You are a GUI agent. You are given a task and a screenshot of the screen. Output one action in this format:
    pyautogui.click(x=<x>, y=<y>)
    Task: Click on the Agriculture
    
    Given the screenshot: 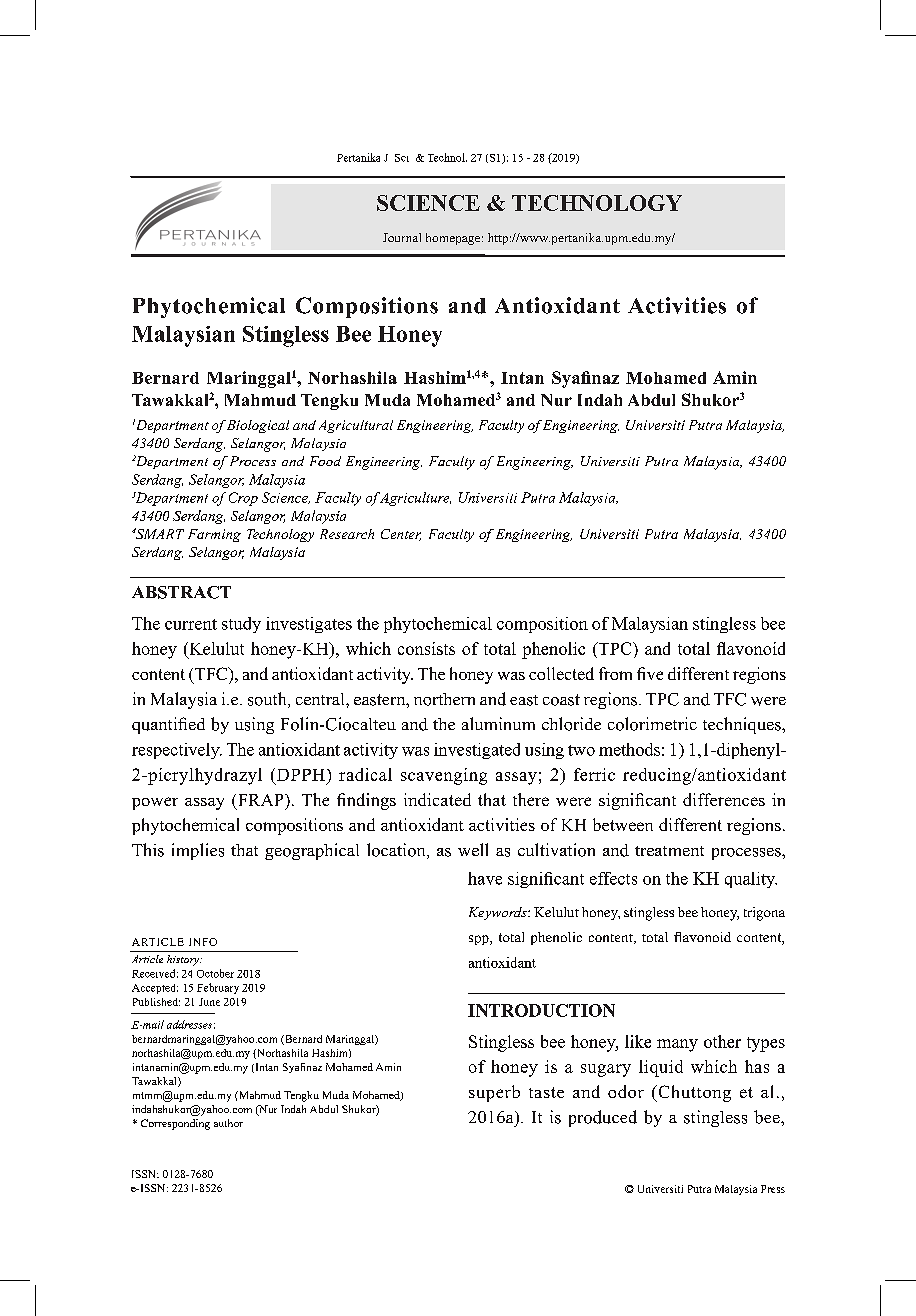 What is the action you would take?
    pyautogui.click(x=414, y=499)
